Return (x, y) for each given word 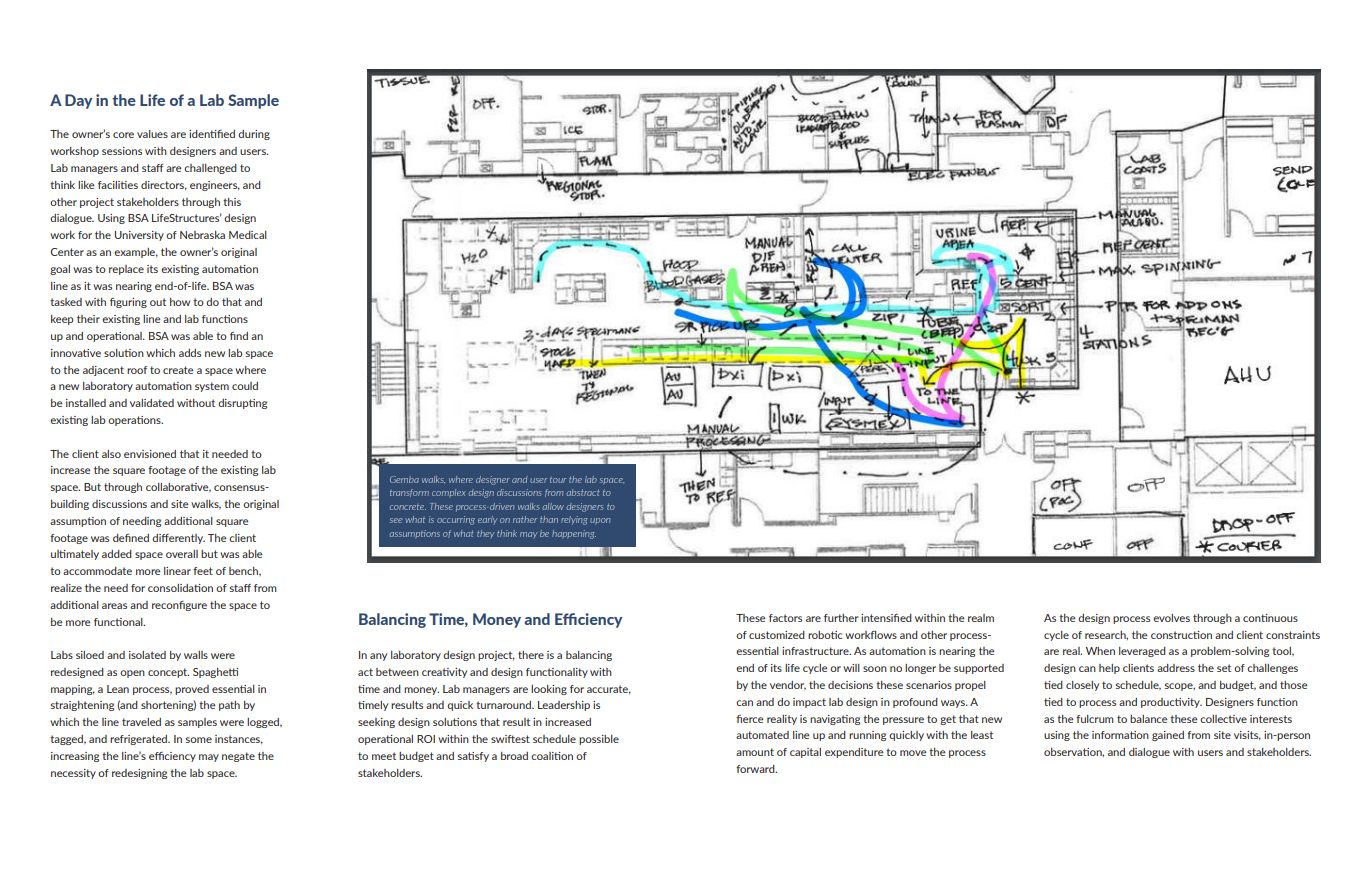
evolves (1171, 618)
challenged (210, 169)
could (245, 386)
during (254, 135)
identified (212, 134)
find (239, 336)
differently (178, 539)
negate (238, 757)
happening (574, 534)
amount (755, 752)
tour (558, 480)
